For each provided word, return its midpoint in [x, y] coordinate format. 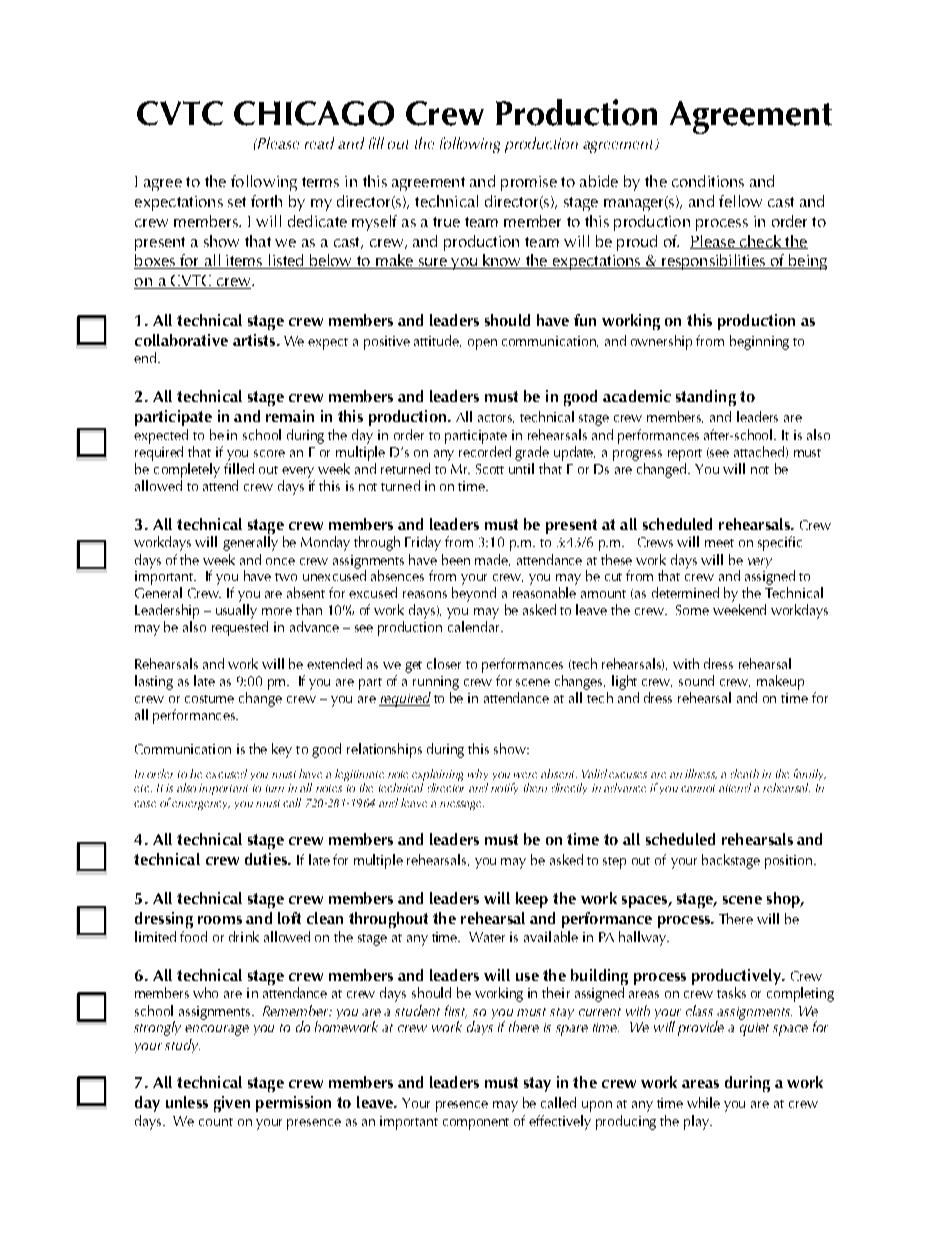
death [745, 773]
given [232, 1104]
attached [760, 452]
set [237, 202]
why [478, 776]
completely [187, 470]
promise [529, 183]
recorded [485, 450]
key [282, 750]
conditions [708, 181]
